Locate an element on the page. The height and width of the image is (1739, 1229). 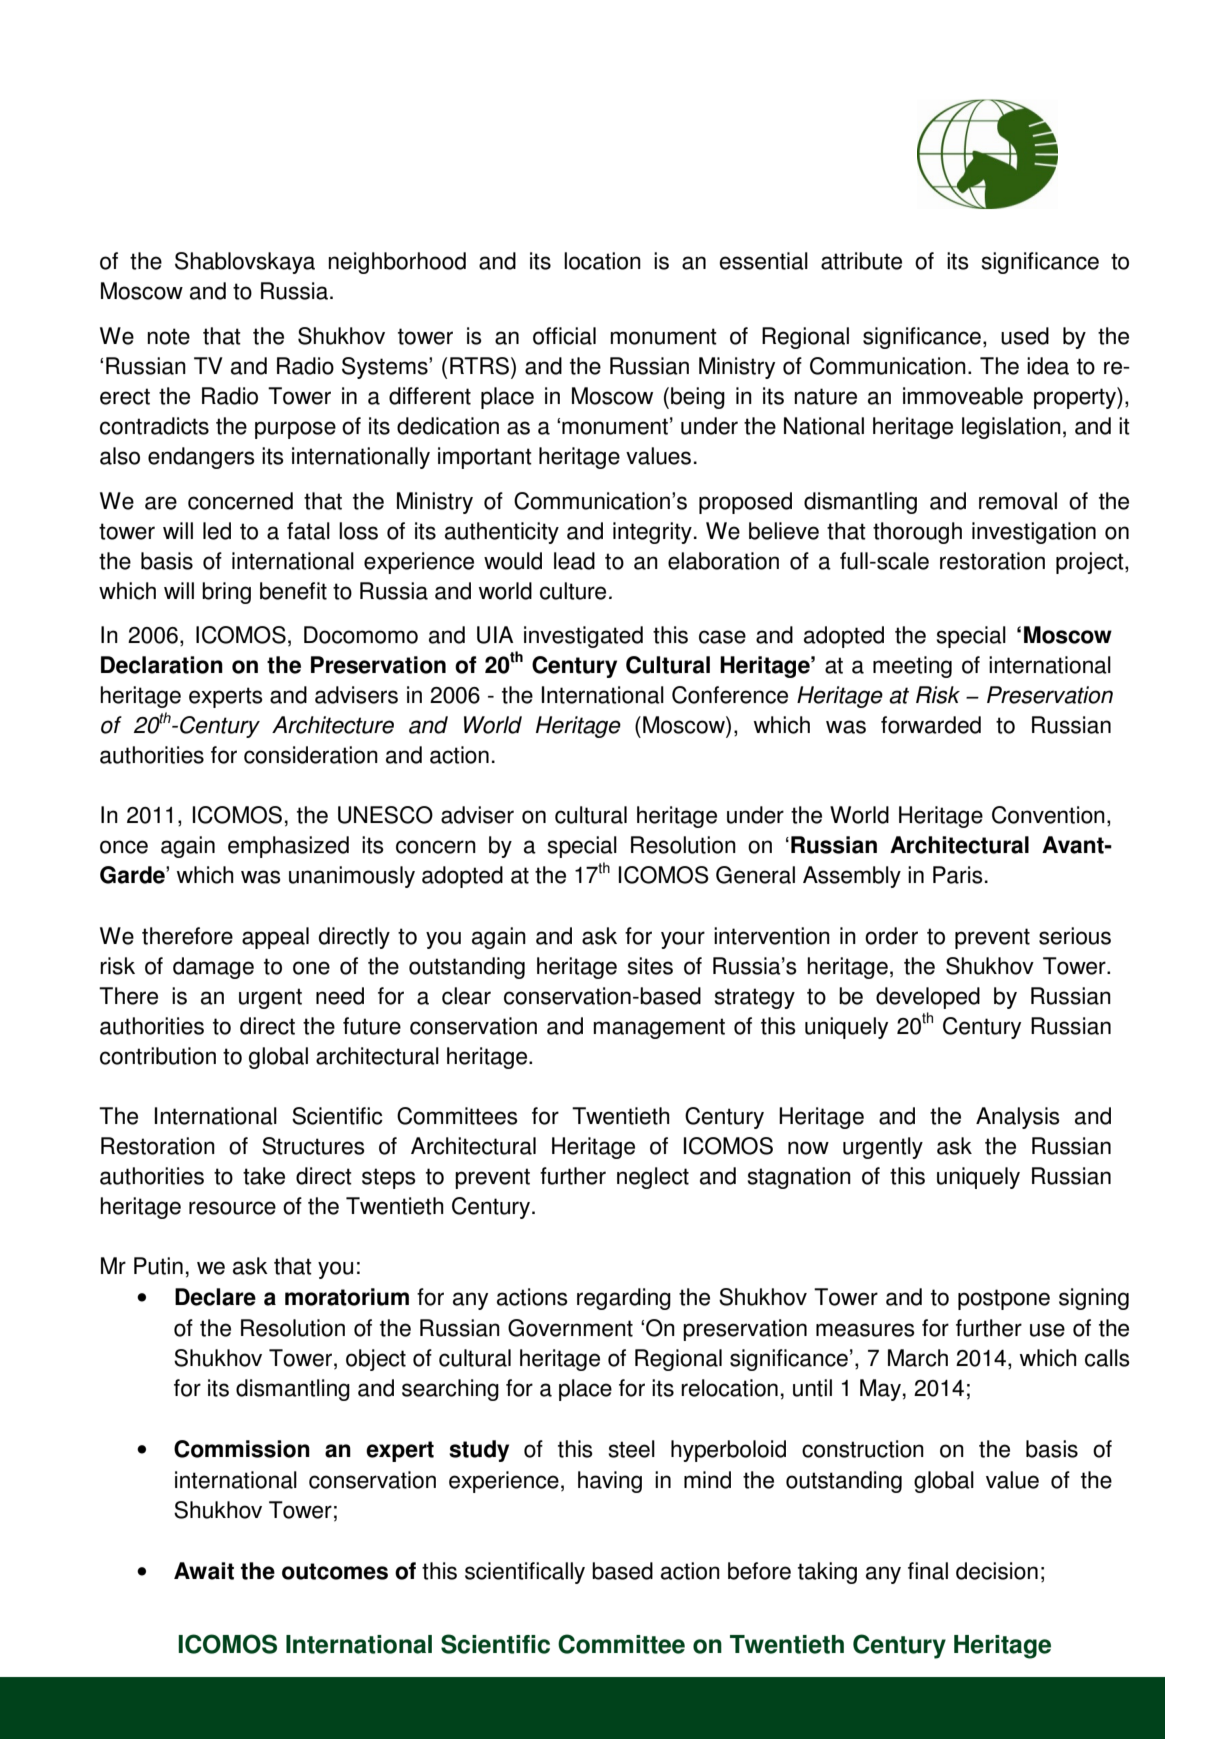
appeal is located at coordinates (275, 938).
